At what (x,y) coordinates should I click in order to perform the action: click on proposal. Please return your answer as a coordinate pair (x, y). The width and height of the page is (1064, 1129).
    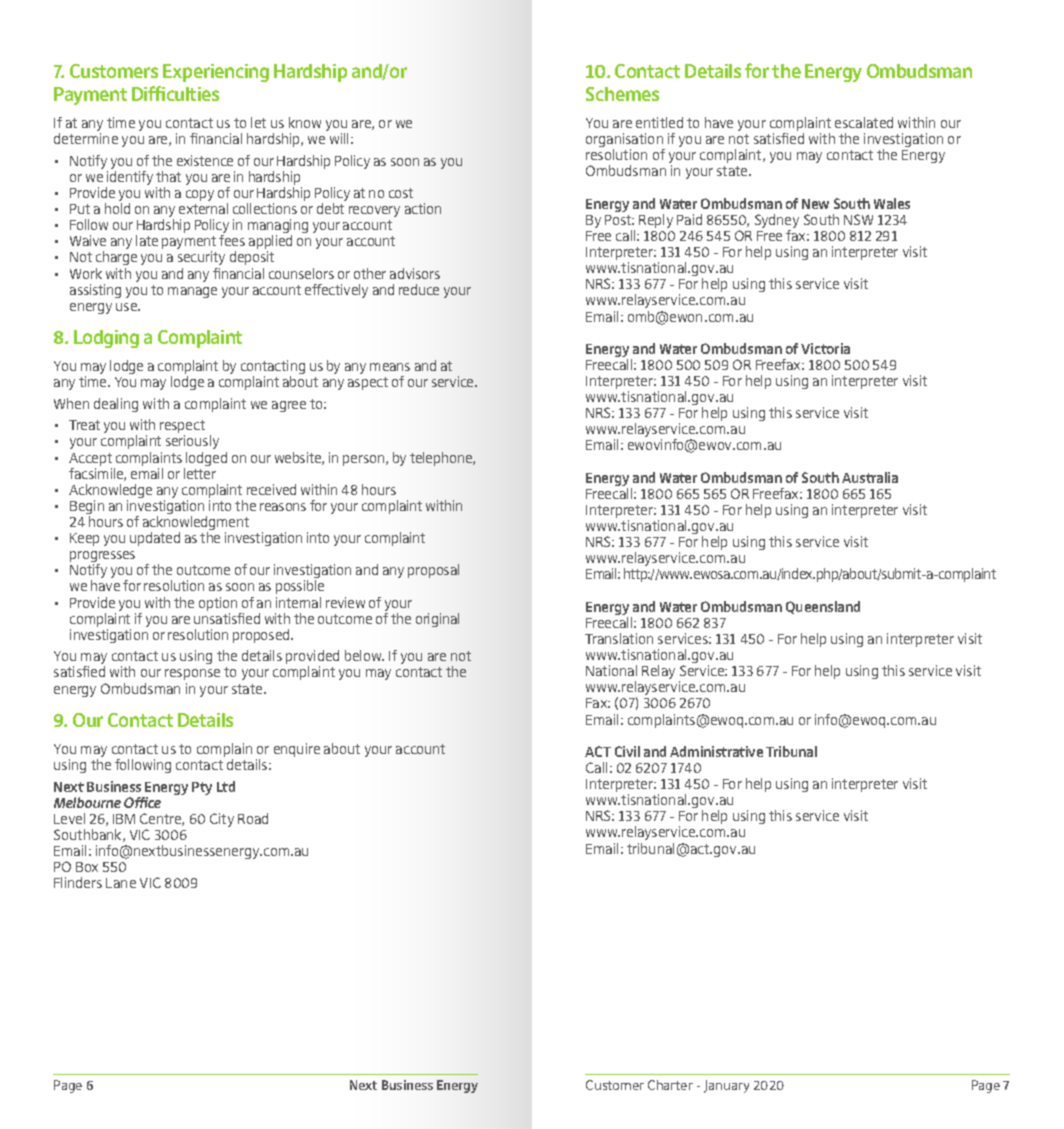
    Looking at the image, I should click on (433, 571).
